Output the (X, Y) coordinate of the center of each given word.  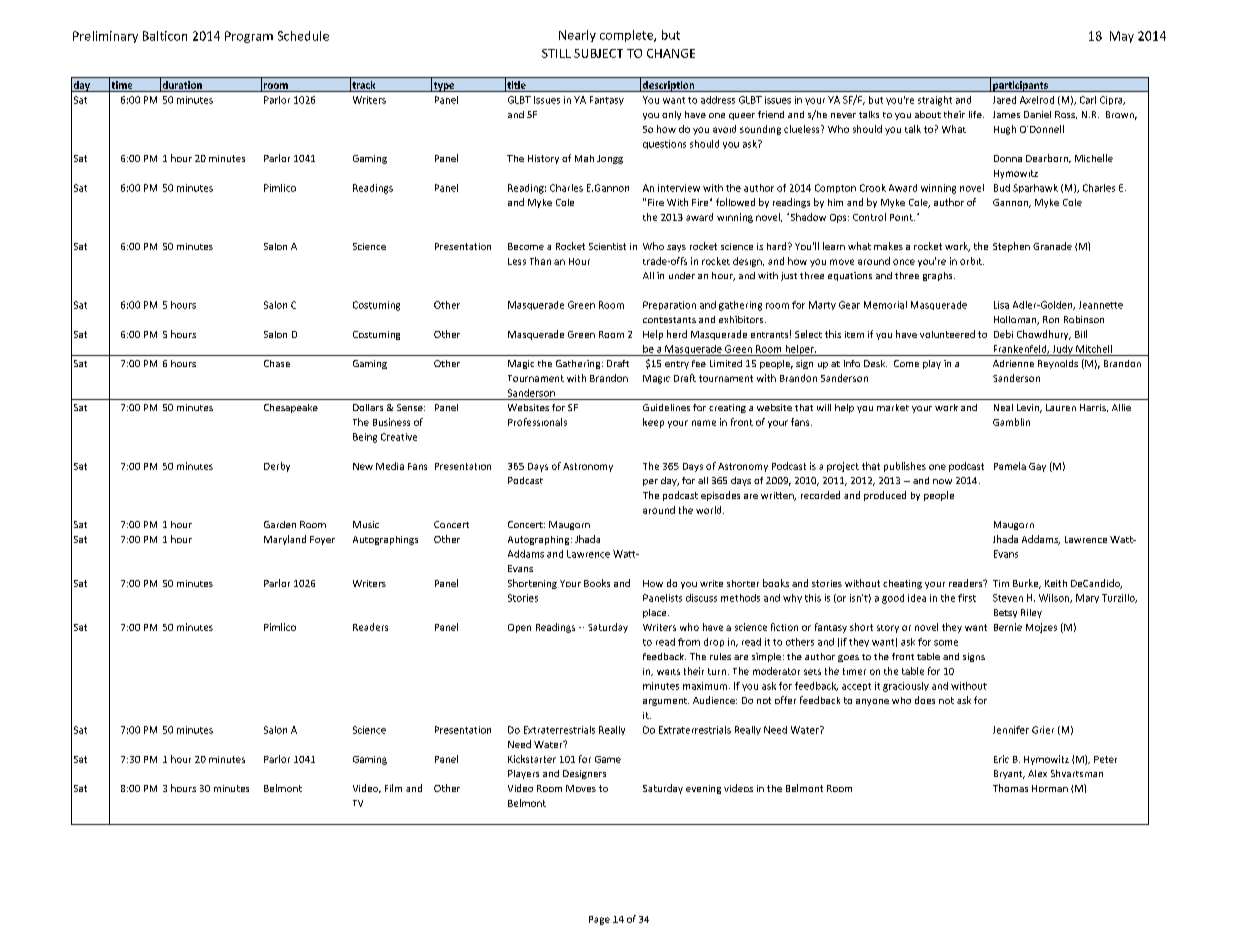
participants (1020, 86)
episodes (720, 496)
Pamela (1010, 466)
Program (249, 37)
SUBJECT (598, 53)
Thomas (1010, 788)
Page (599, 920)
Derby (277, 467)
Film (393, 788)
